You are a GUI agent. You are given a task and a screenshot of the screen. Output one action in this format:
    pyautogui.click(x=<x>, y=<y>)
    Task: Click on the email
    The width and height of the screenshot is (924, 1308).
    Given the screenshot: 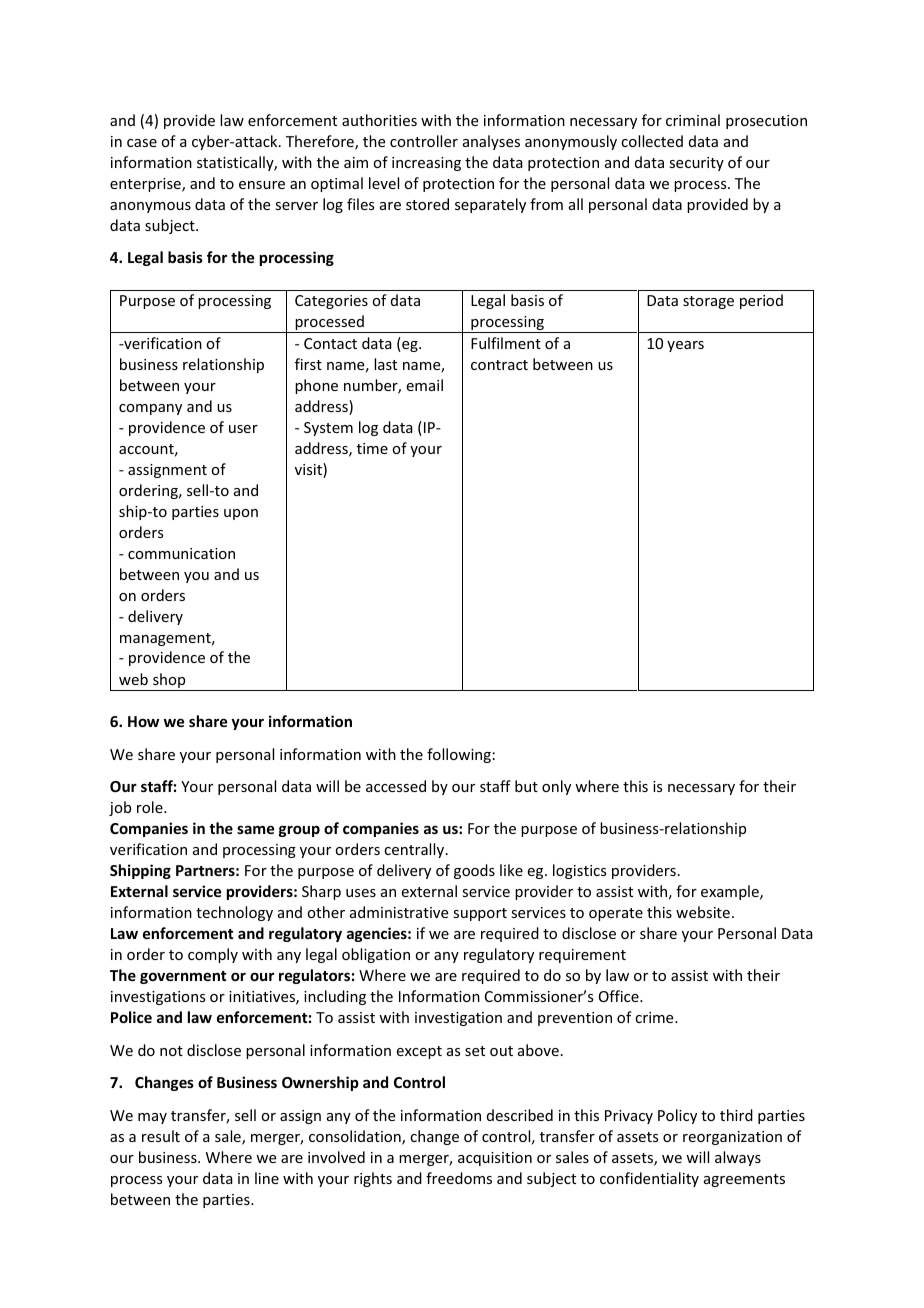 What is the action you would take?
    pyautogui.click(x=425, y=385)
